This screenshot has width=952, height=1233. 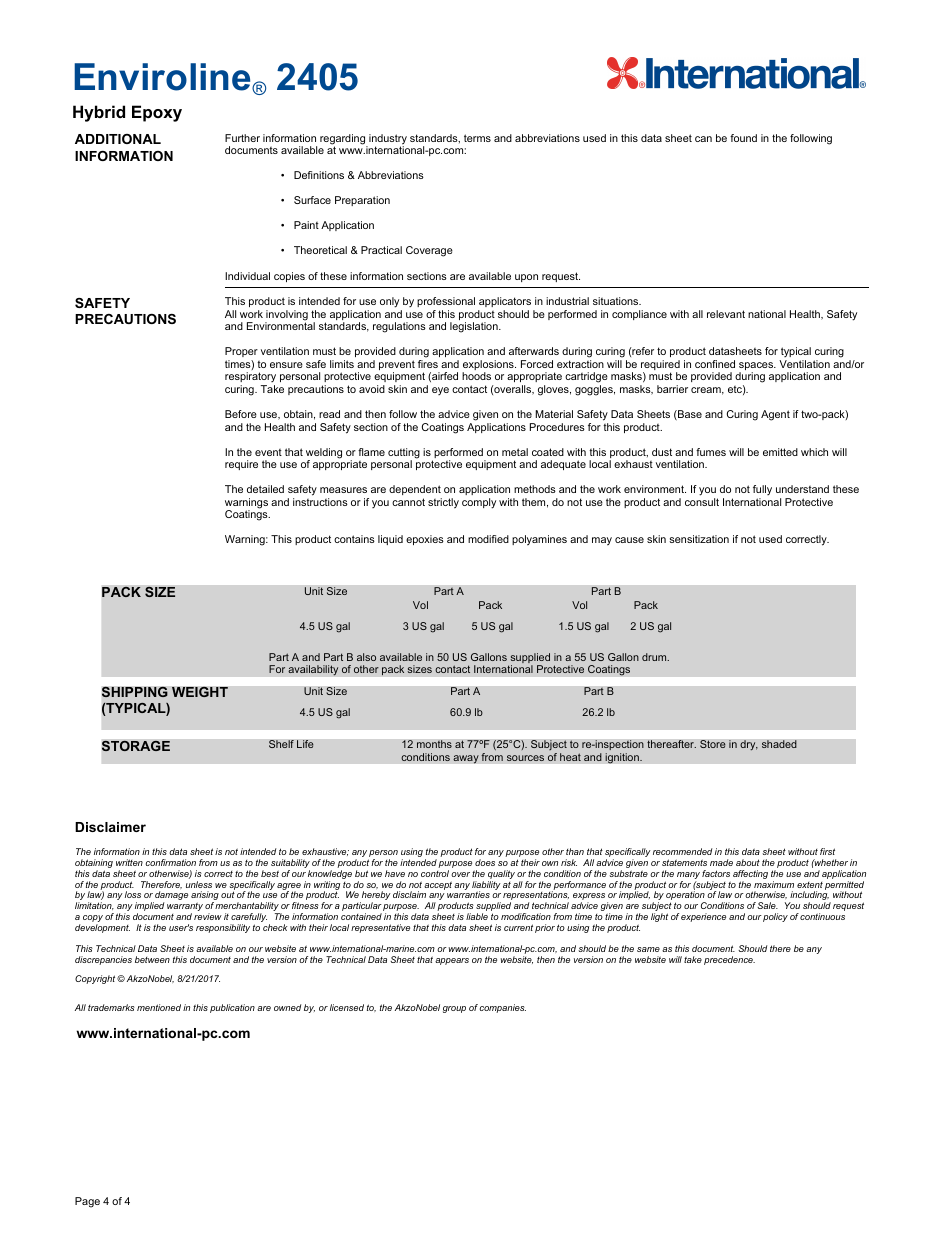 What do you see at coordinates (767, 905) in the screenshot?
I see `Sale` at bounding box center [767, 905].
